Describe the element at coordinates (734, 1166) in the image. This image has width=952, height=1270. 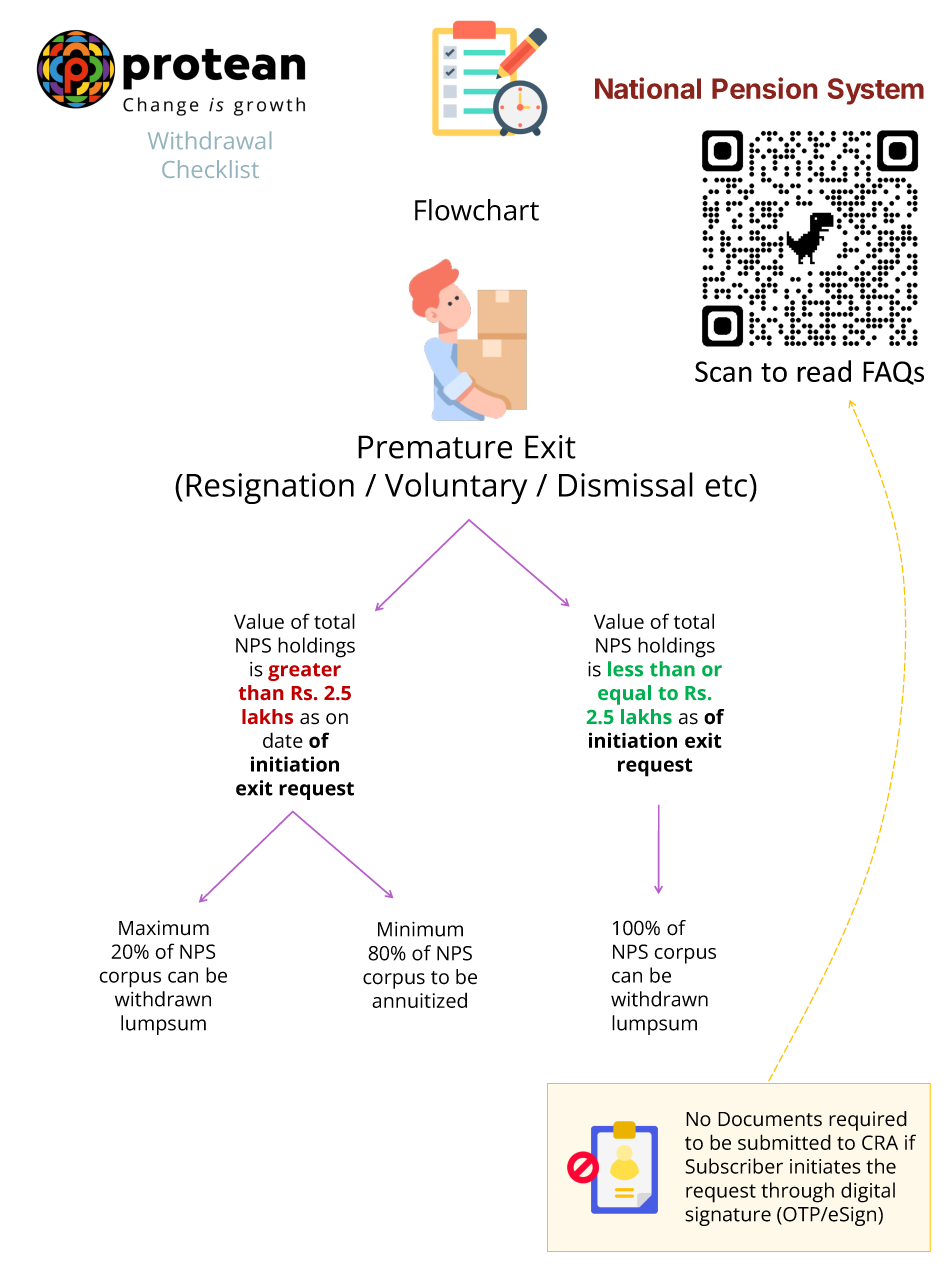
I see `Subscriber` at that location.
